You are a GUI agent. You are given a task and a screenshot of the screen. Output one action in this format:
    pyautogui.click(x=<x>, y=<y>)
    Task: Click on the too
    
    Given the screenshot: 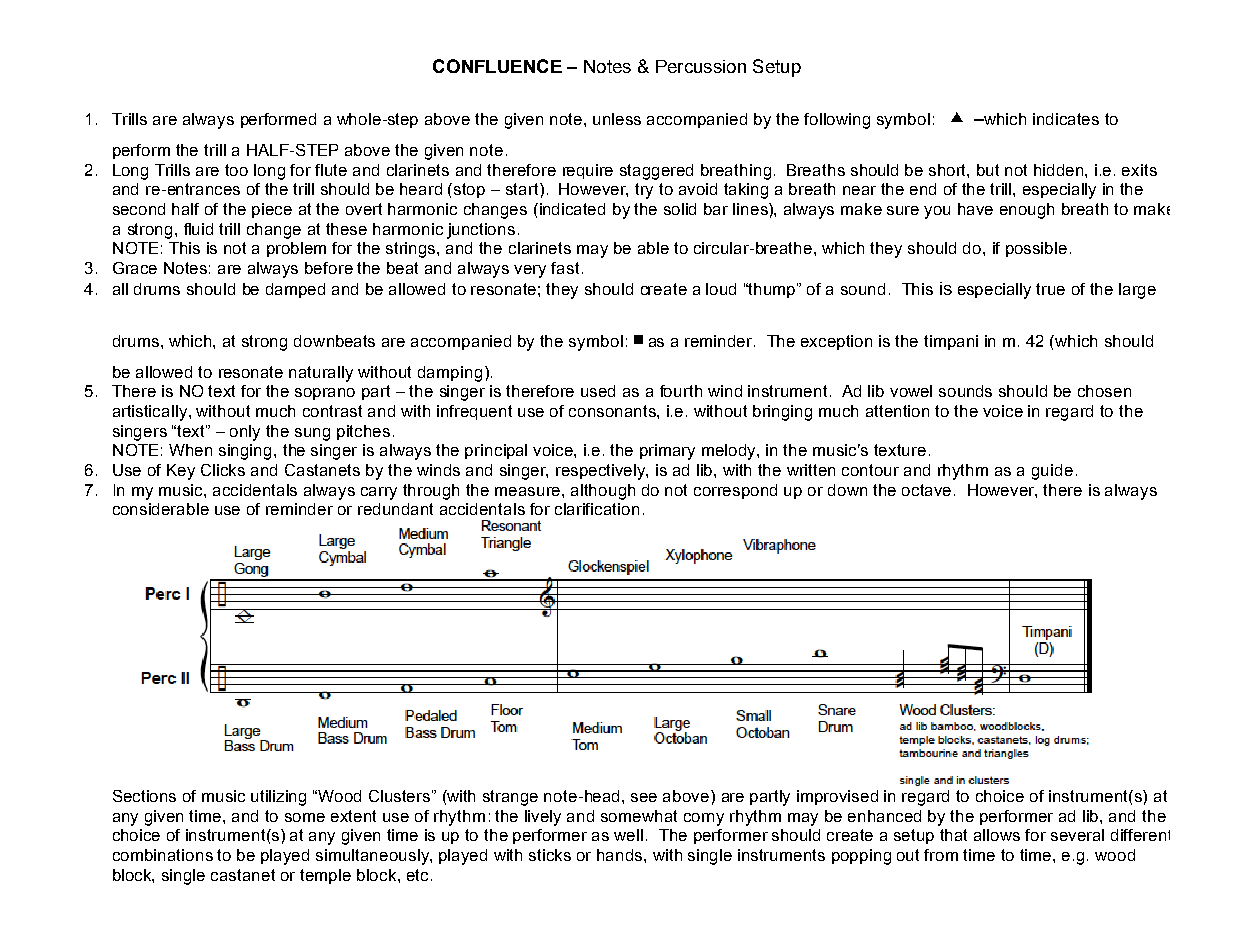 What is the action you would take?
    pyautogui.click(x=236, y=170)
